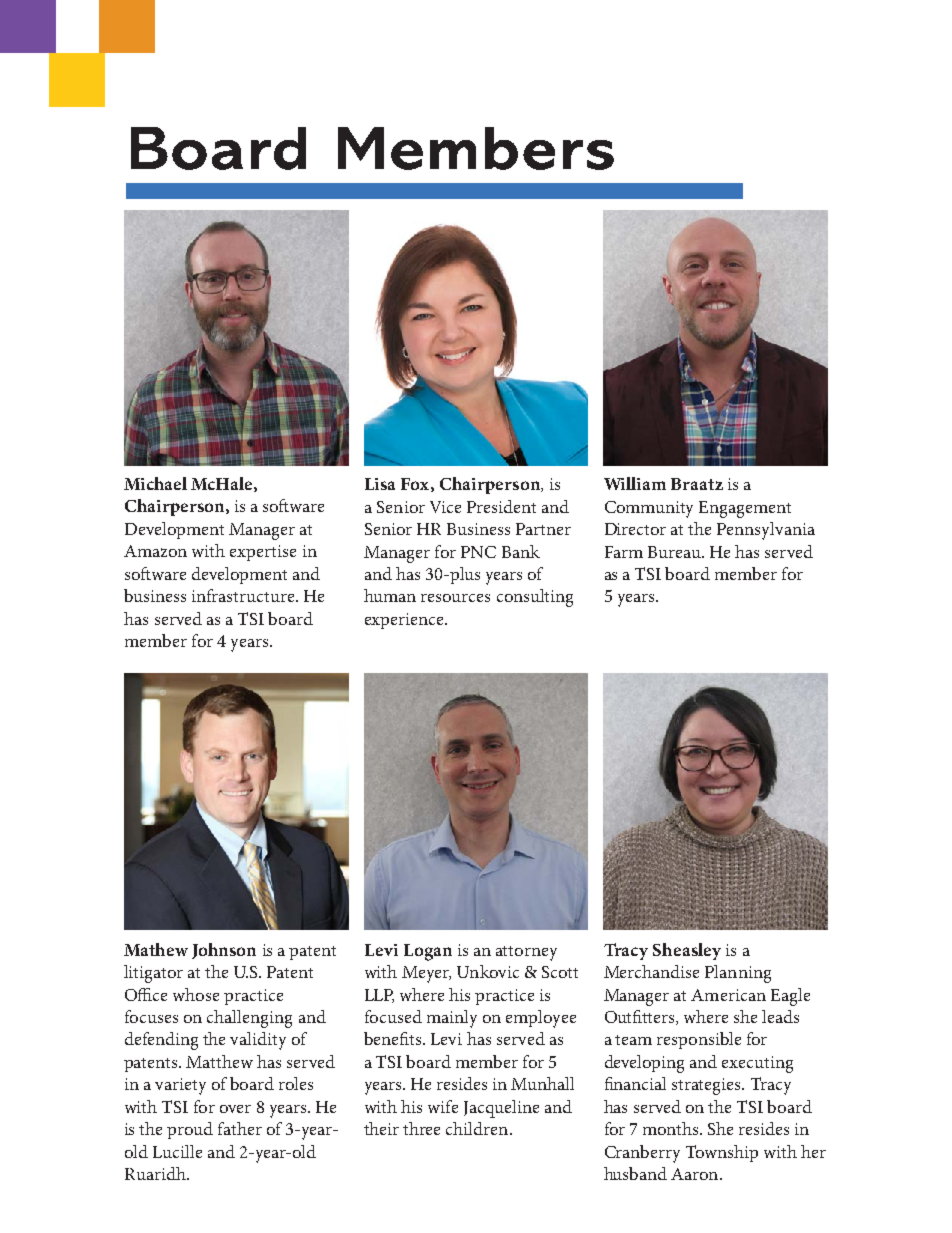 Image resolution: width=952 pixels, height=1233 pixels. I want to click on Merchandise, so click(651, 971).
